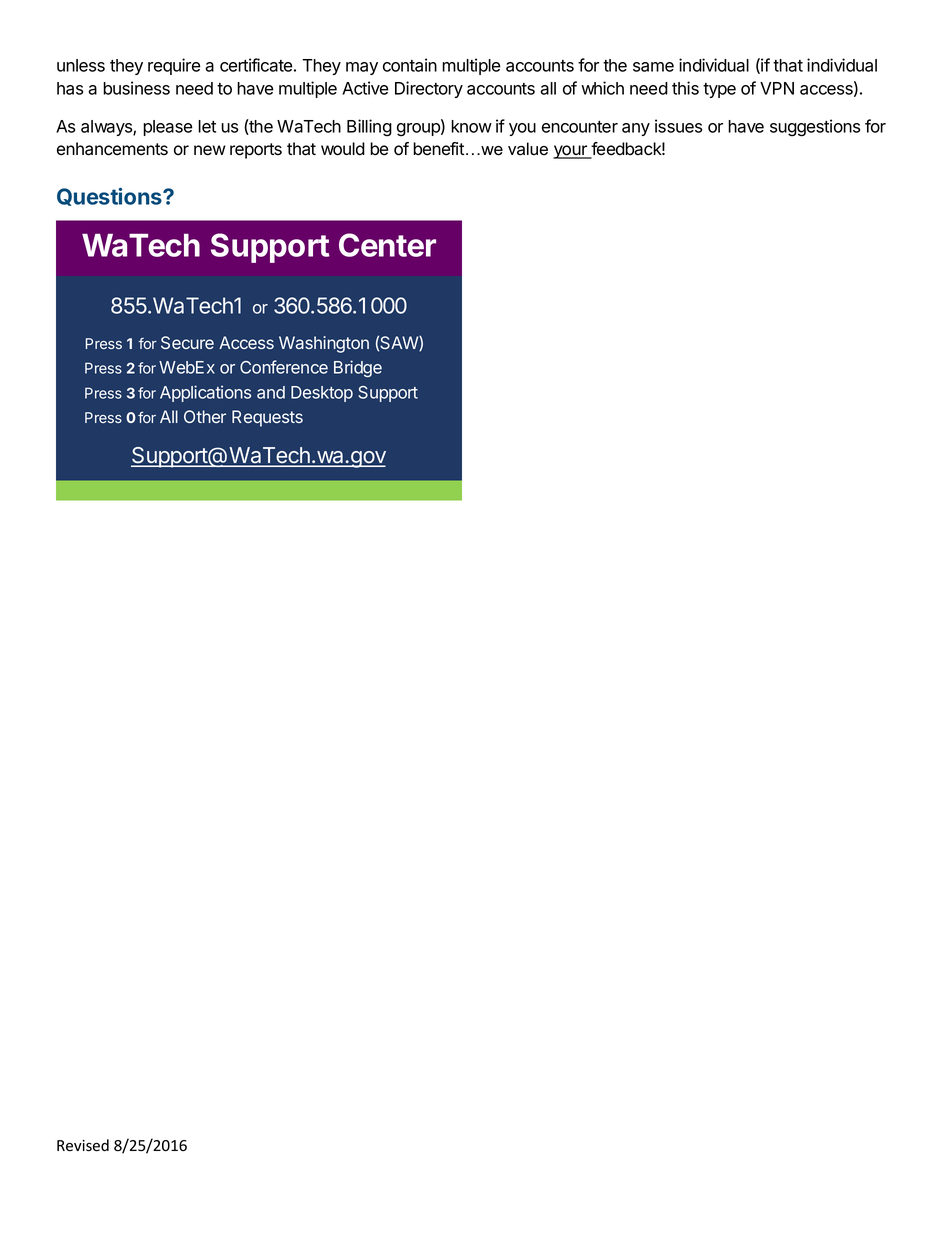 This screenshot has height=1233, width=952. What do you see at coordinates (83, 1145) in the screenshot?
I see `Revised` at bounding box center [83, 1145].
